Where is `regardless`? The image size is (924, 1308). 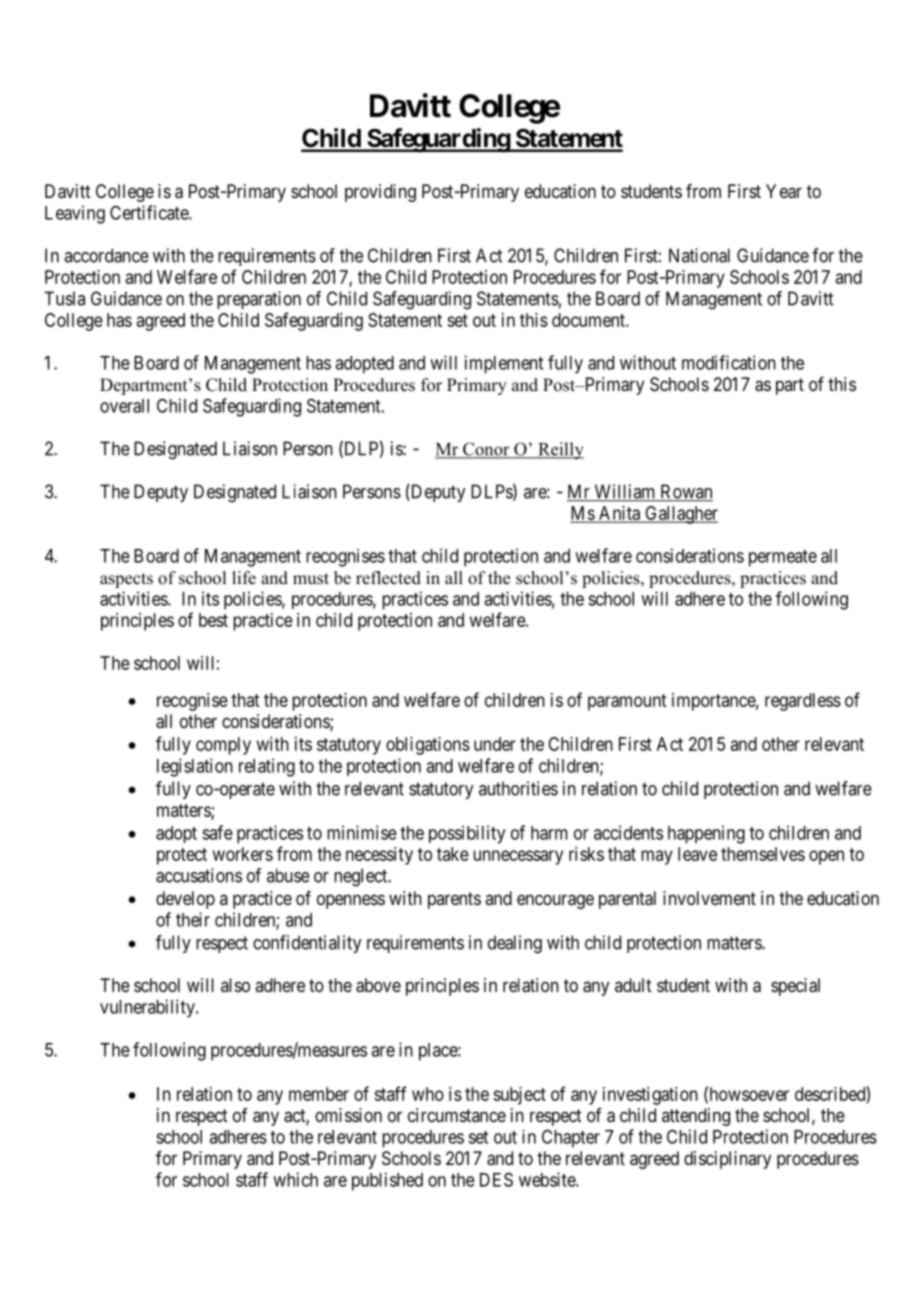 regardless is located at coordinates (803, 702).
